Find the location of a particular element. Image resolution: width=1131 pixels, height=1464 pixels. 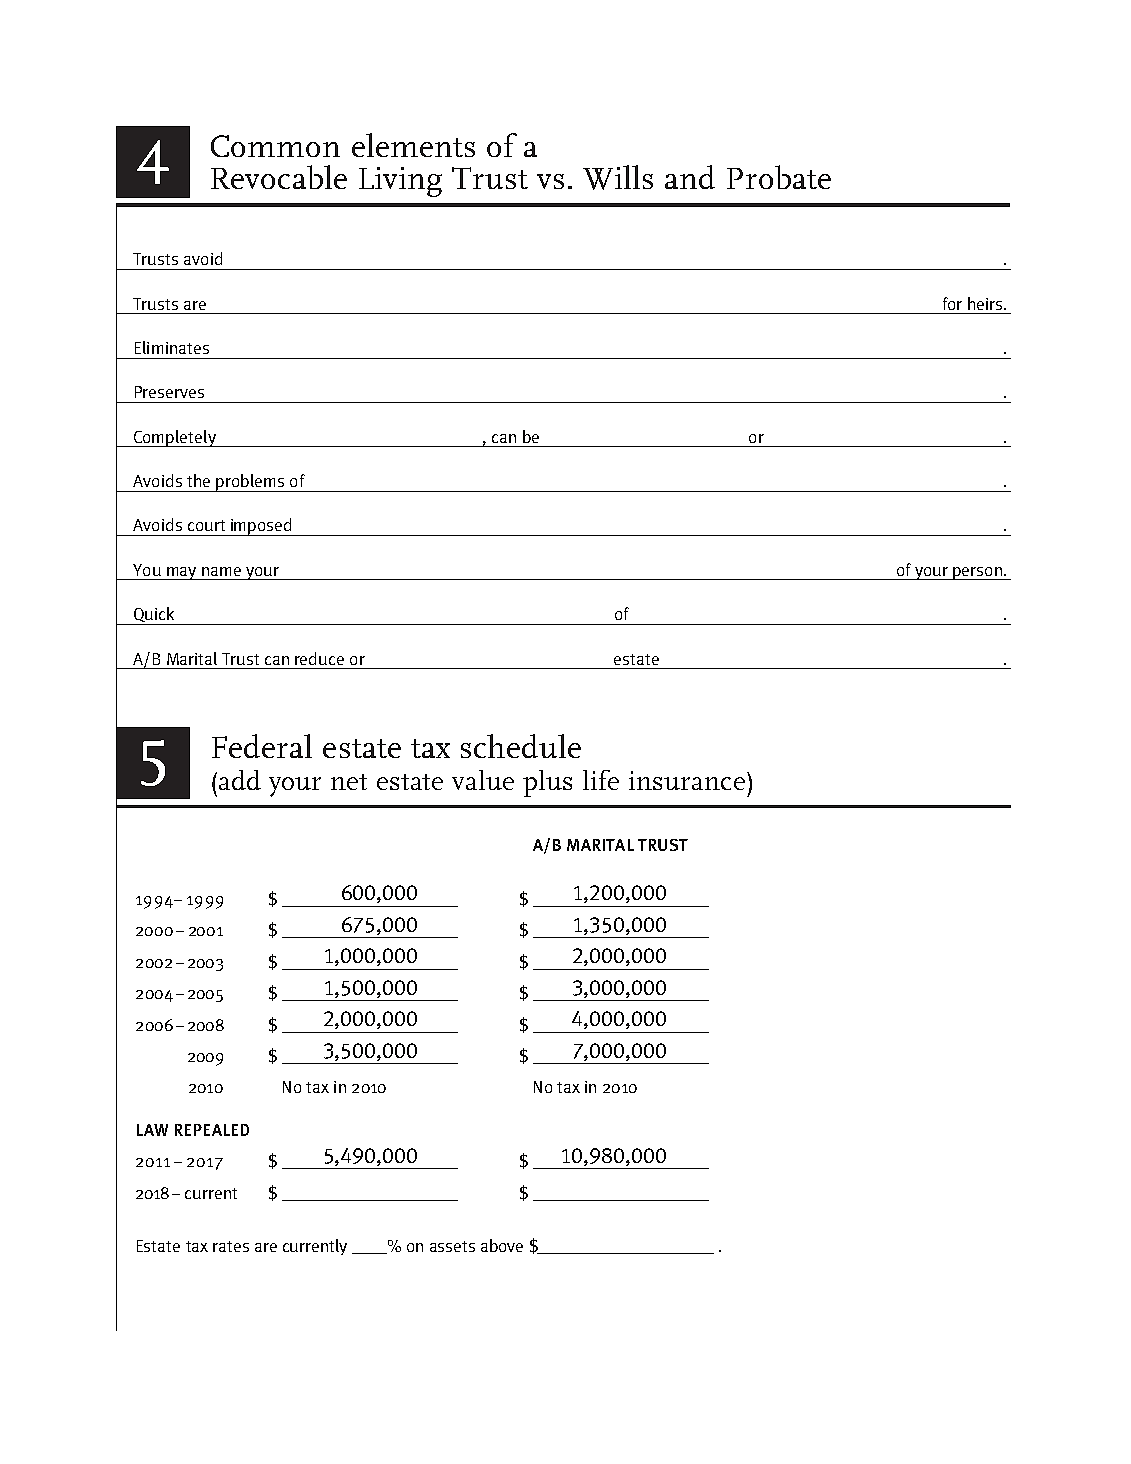

insurance is located at coordinates (687, 780).
